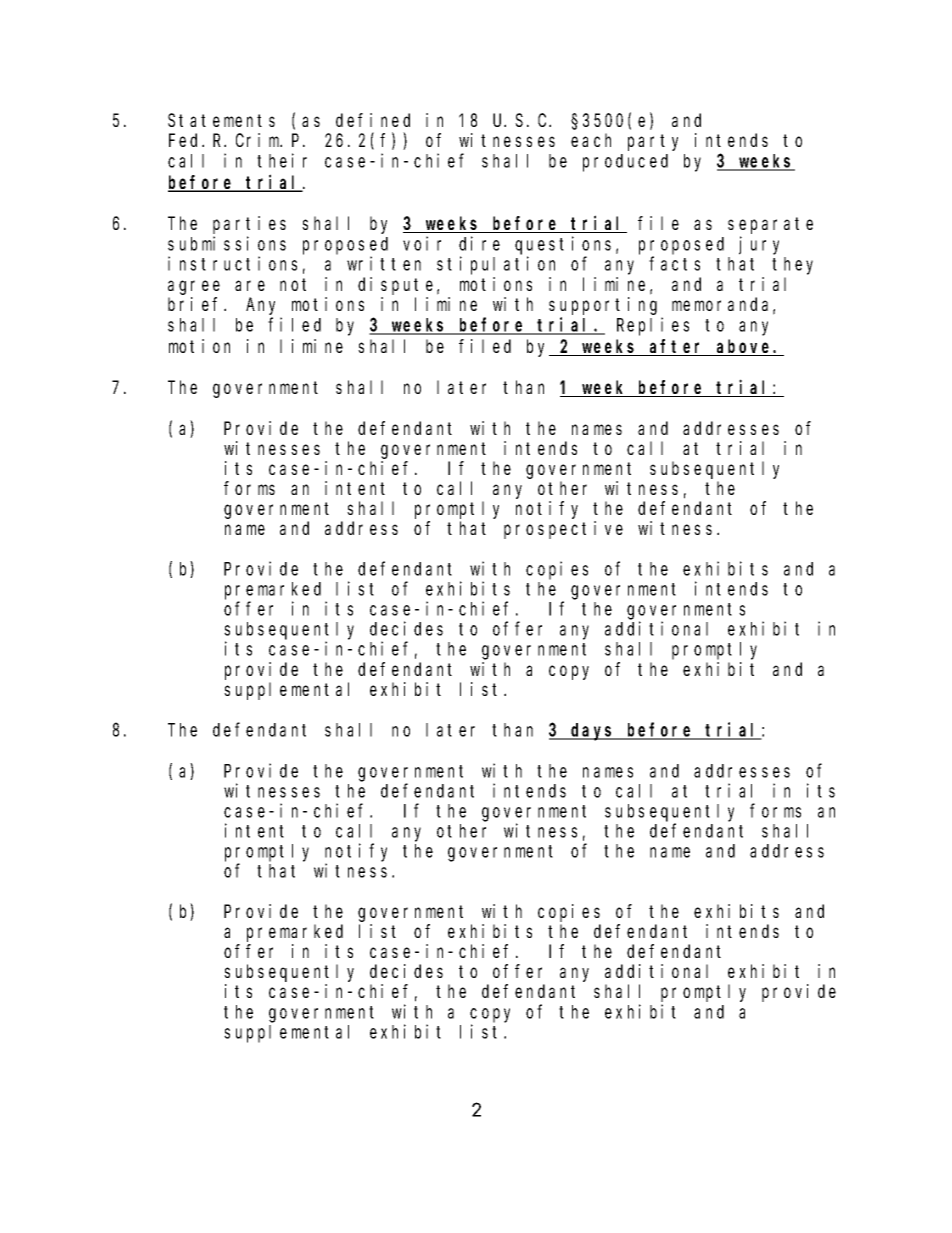 This screenshot has width=952, height=1233. What do you see at coordinates (653, 326) in the screenshot?
I see `Replies` at bounding box center [653, 326].
